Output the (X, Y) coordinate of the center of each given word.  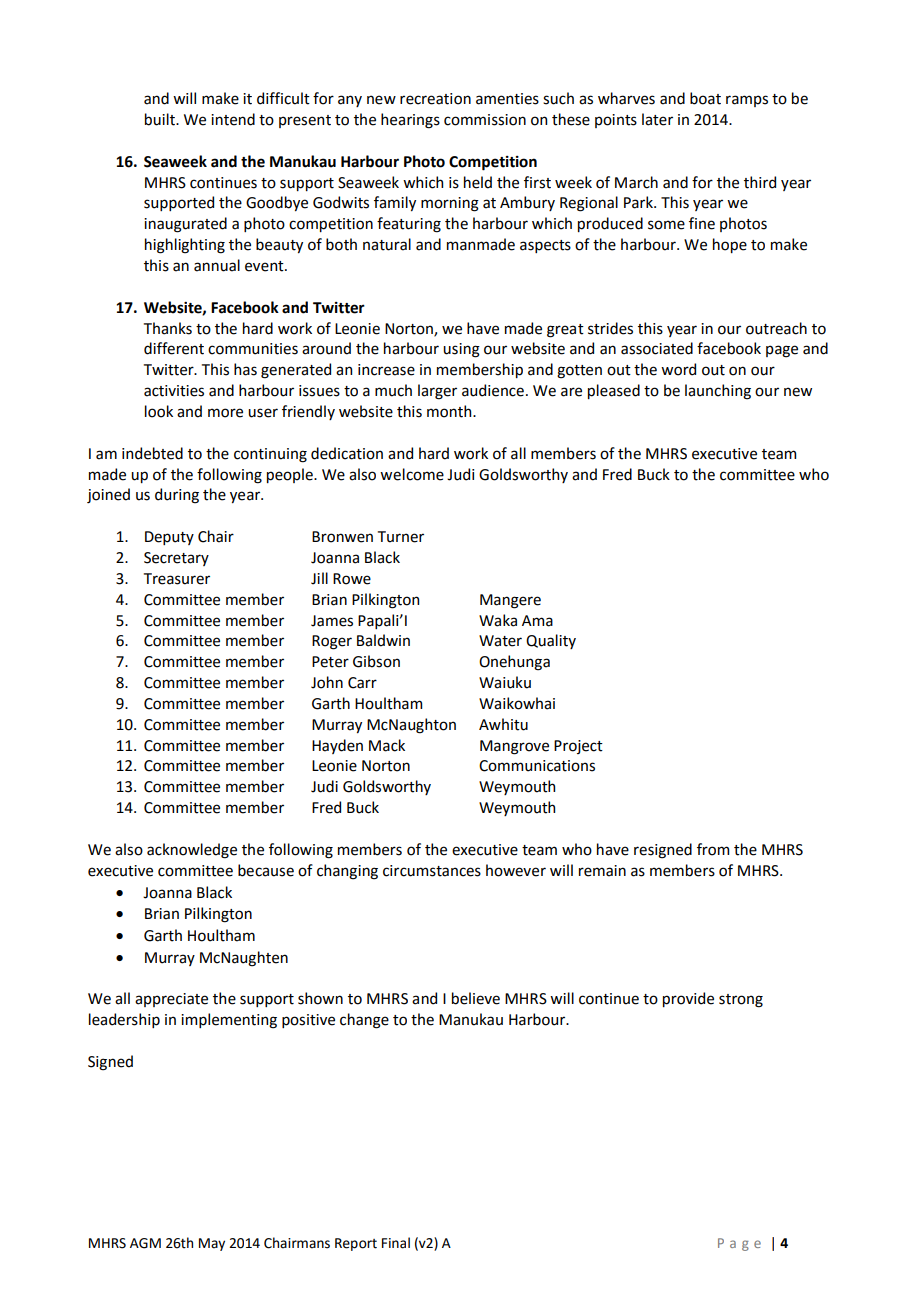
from (713, 849)
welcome (412, 474)
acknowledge (192, 851)
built (161, 119)
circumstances (432, 871)
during (177, 496)
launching (718, 392)
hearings (410, 121)
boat (705, 98)
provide (688, 999)
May (212, 1244)
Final (396, 1243)
